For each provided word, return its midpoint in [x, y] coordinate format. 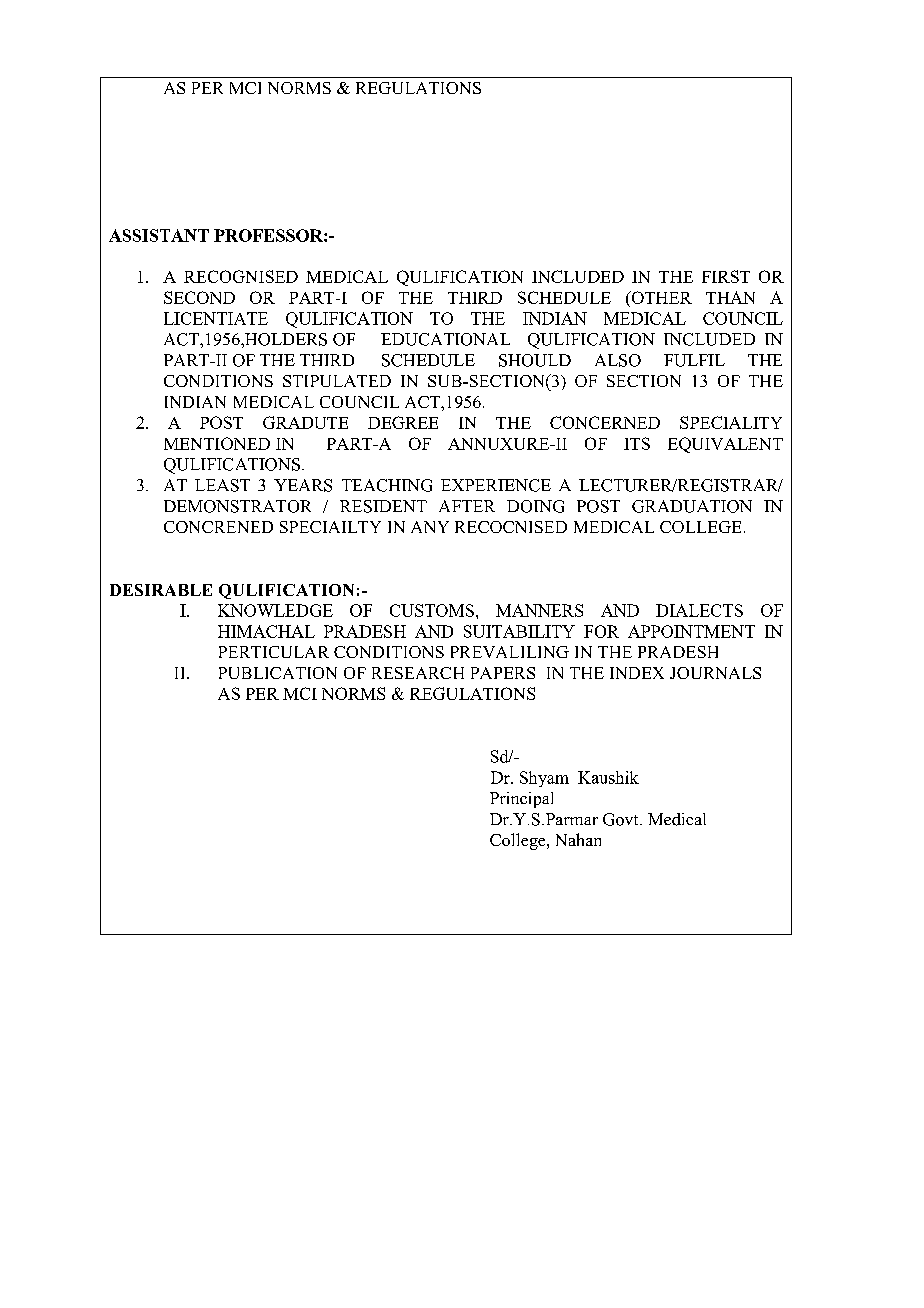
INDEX [637, 673]
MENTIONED [217, 443]
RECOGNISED [241, 276]
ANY [430, 527]
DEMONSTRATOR [237, 506]
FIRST [726, 276]
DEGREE [403, 422]
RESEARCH [418, 673]
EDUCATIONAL [445, 339]
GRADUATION [692, 506]
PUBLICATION [278, 673]
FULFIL [694, 360]
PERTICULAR [274, 652]
